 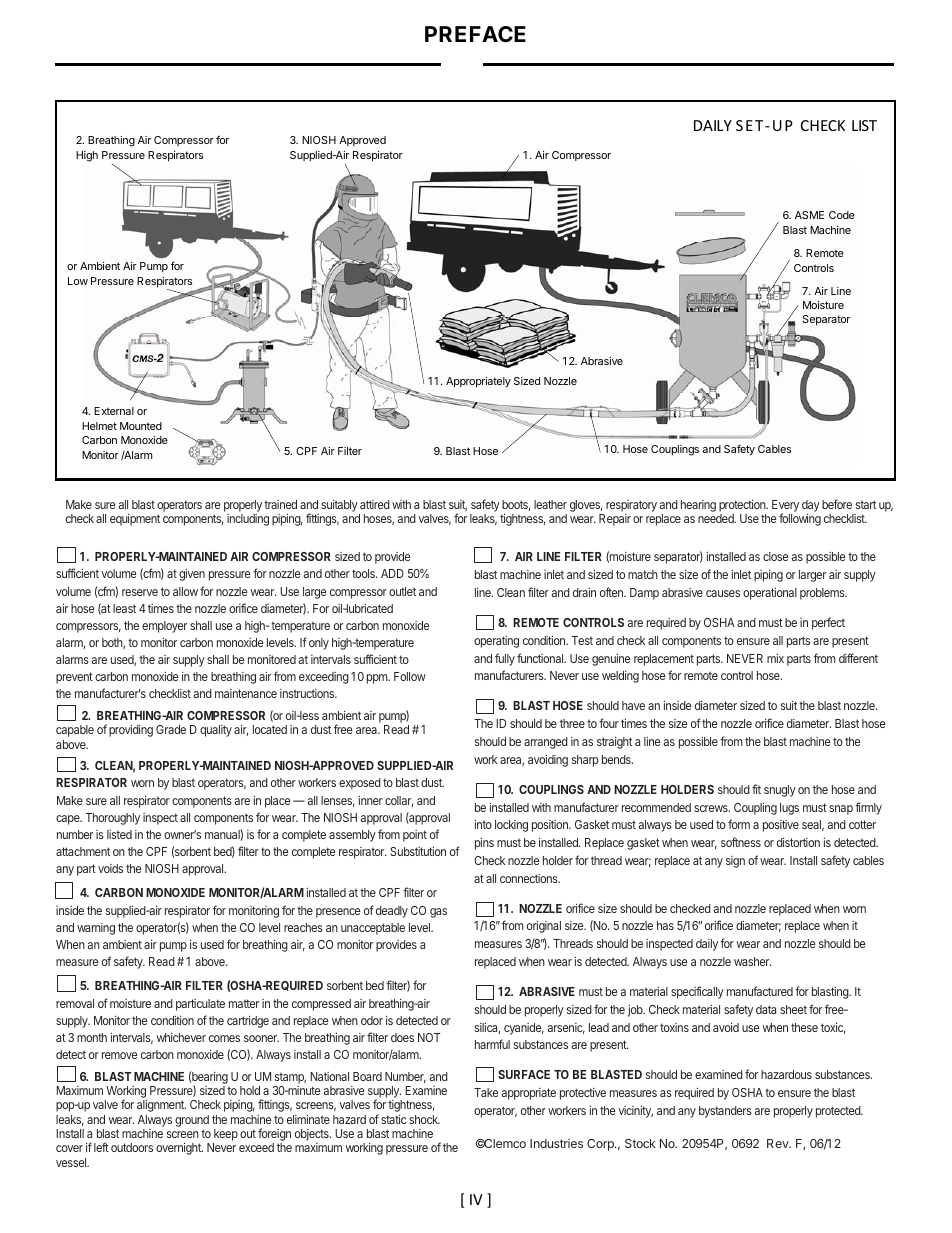 What do you see at coordinates (141, 426) in the screenshot?
I see `Mounted` at bounding box center [141, 426].
